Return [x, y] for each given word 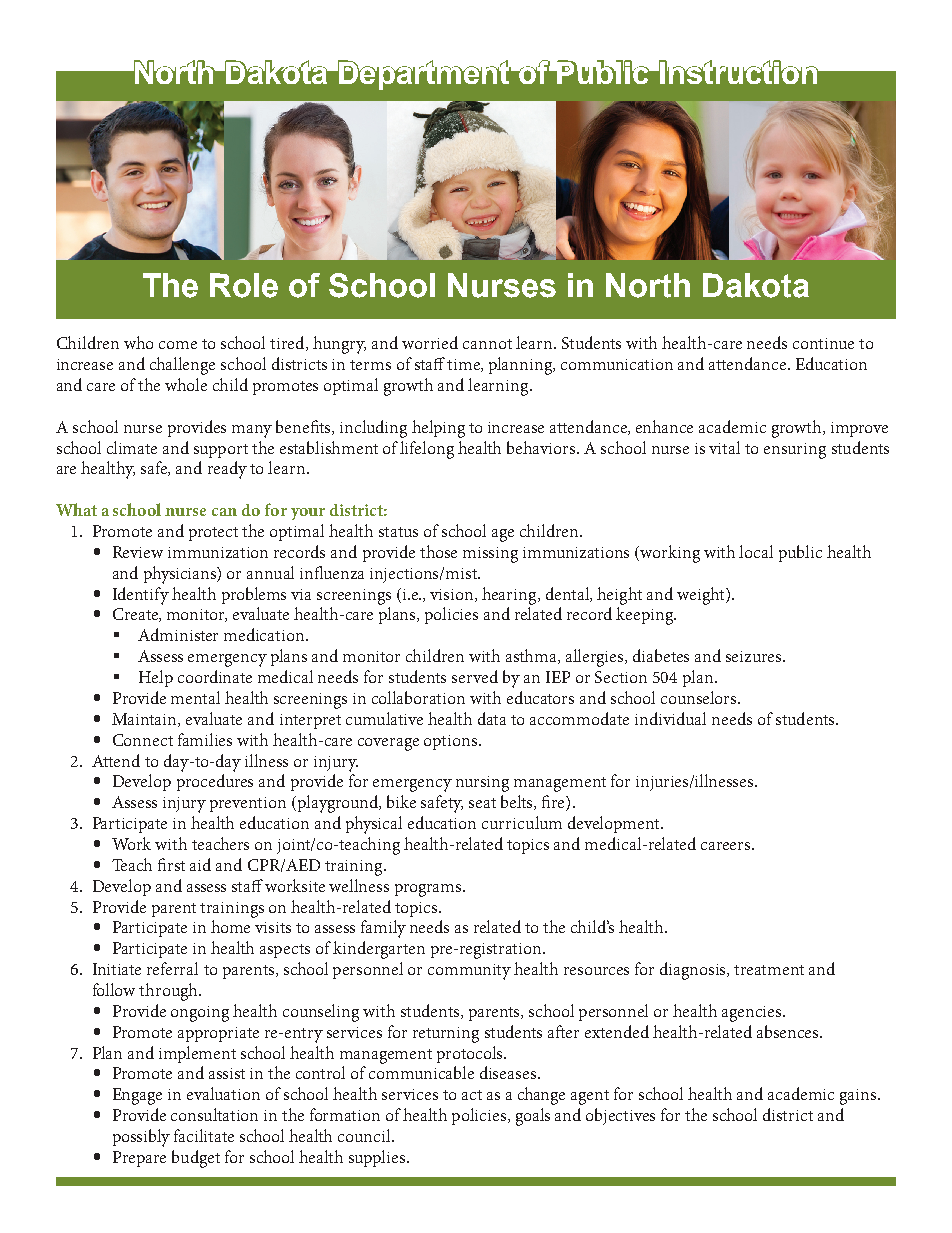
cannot [487, 344]
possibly [141, 1138]
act [472, 1095]
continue [823, 343]
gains [859, 1097]
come [178, 345]
